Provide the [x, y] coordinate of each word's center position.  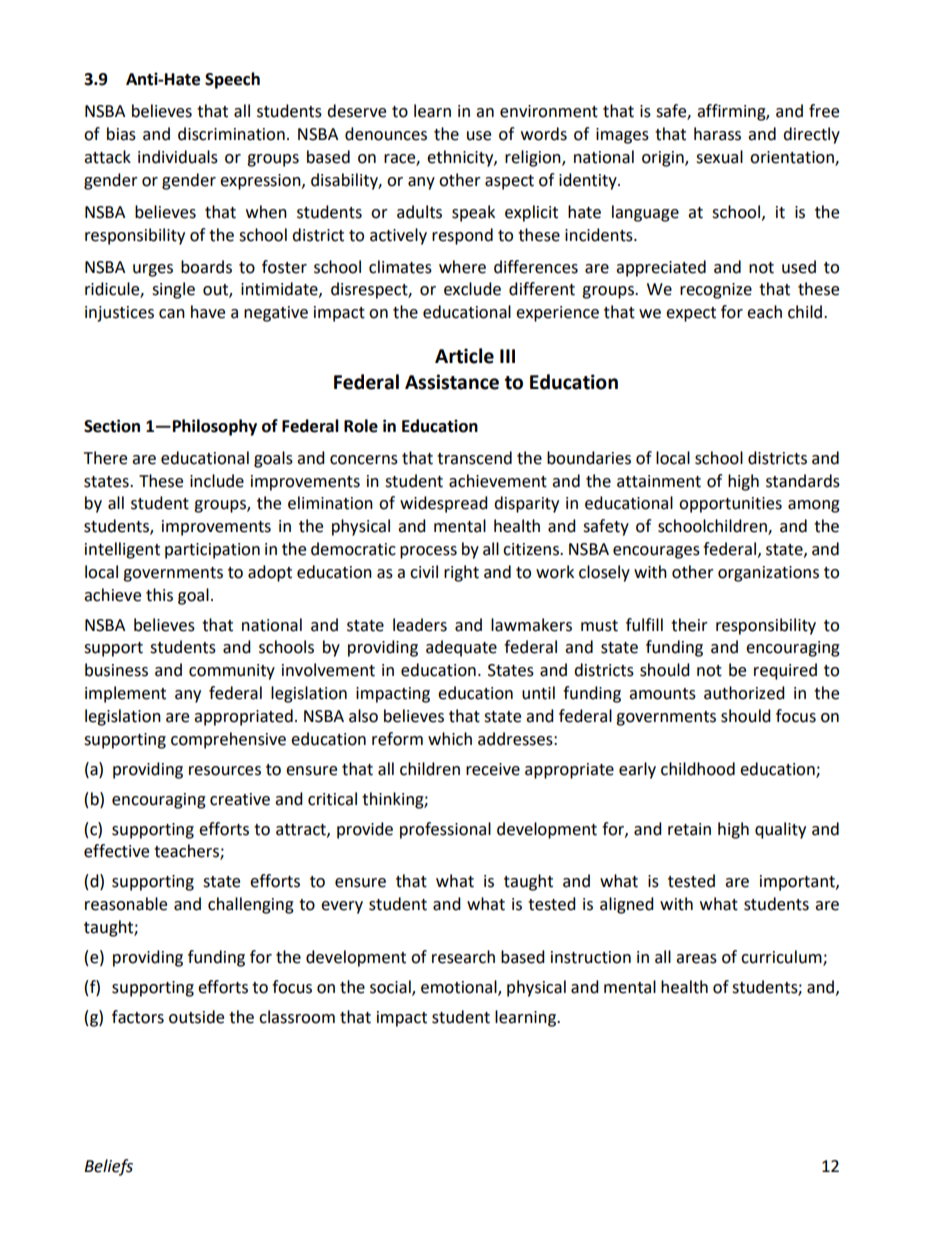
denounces [386, 134]
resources [225, 771]
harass [717, 134]
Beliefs [108, 1167]
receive [493, 769]
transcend [474, 458]
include [217, 481]
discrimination [231, 134]
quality [780, 830]
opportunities [730, 505]
